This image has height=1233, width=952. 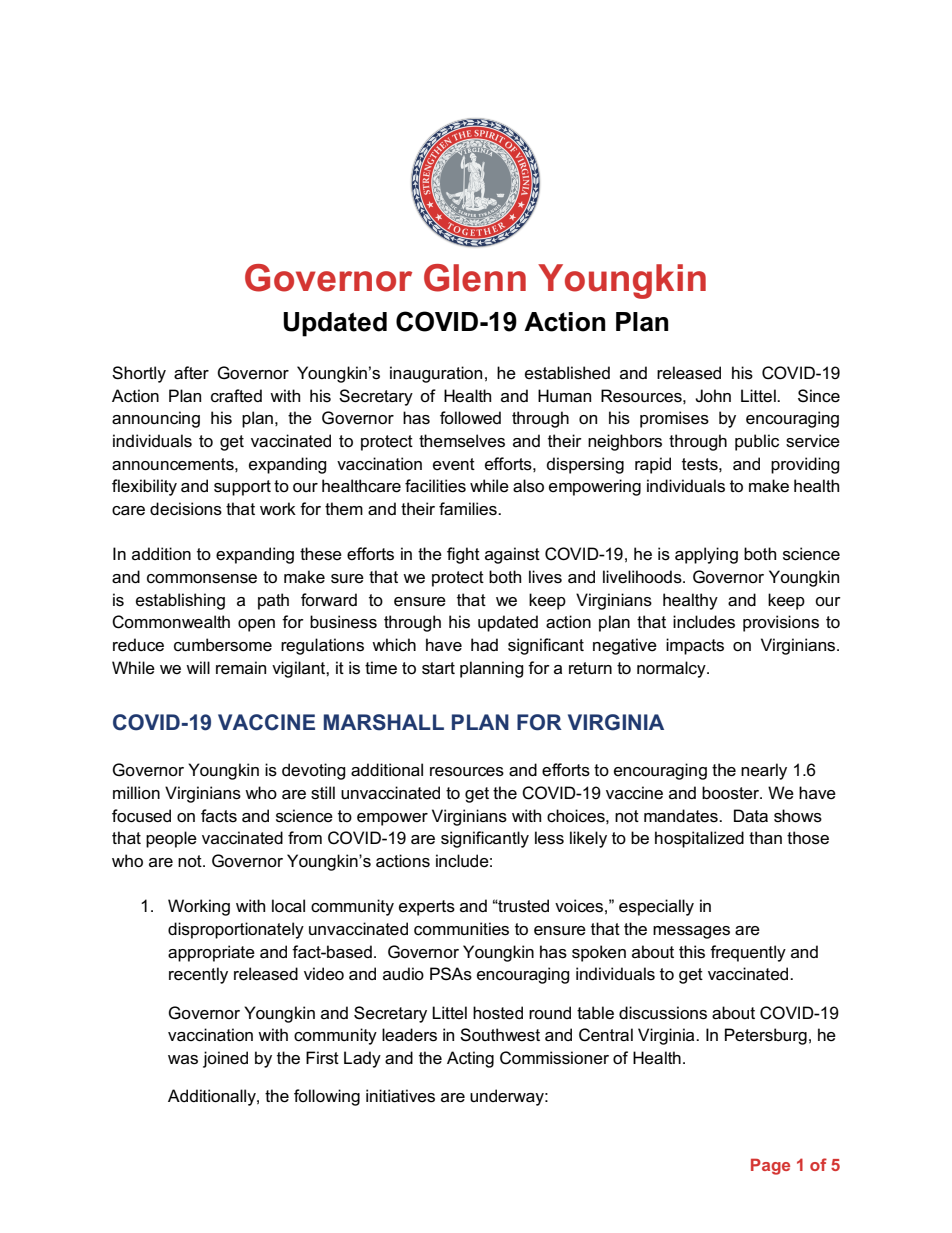 What do you see at coordinates (191, 373) in the image?
I see `after` at bounding box center [191, 373].
